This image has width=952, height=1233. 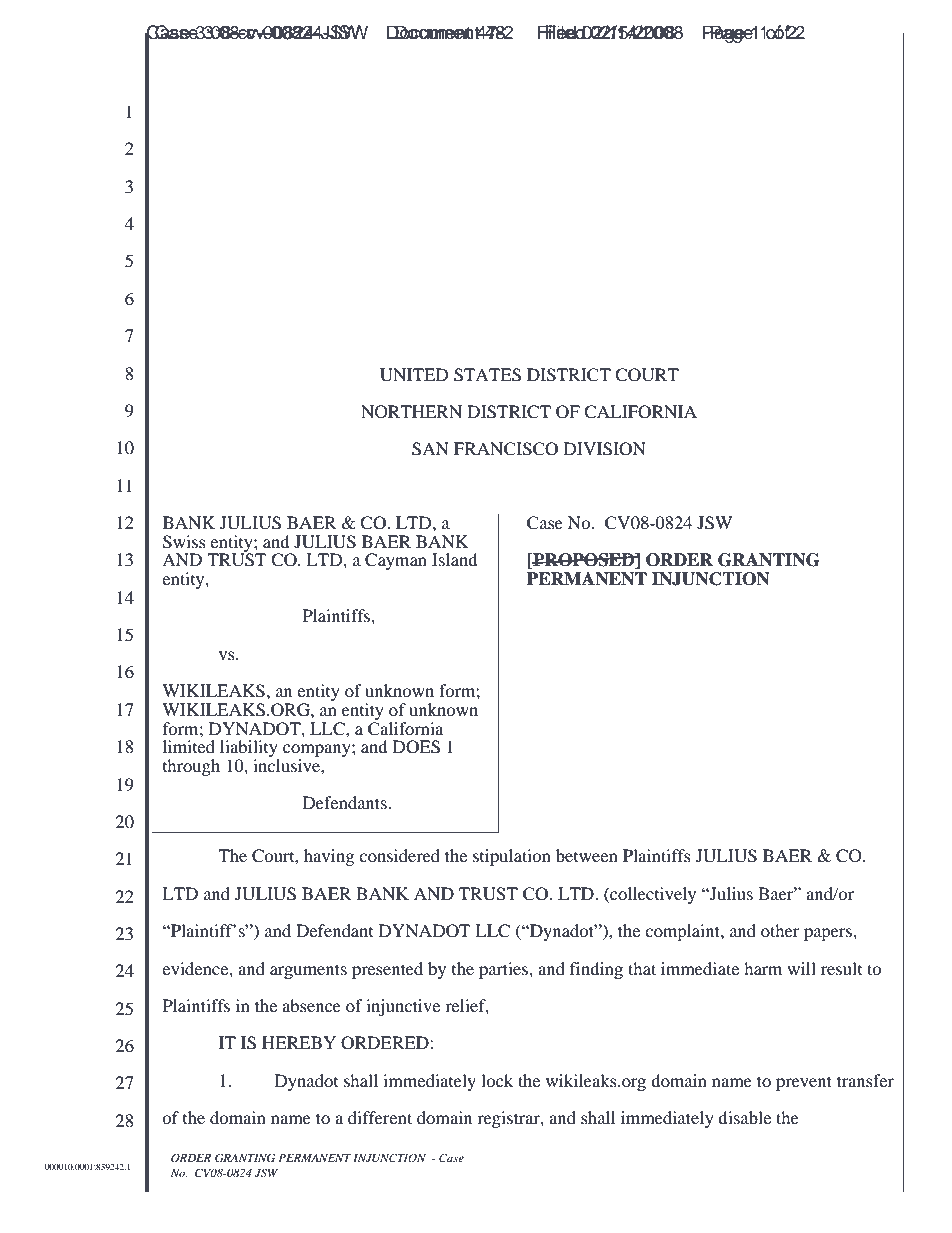 What do you see at coordinates (487, 375) in the image?
I see `STATES` at bounding box center [487, 375].
